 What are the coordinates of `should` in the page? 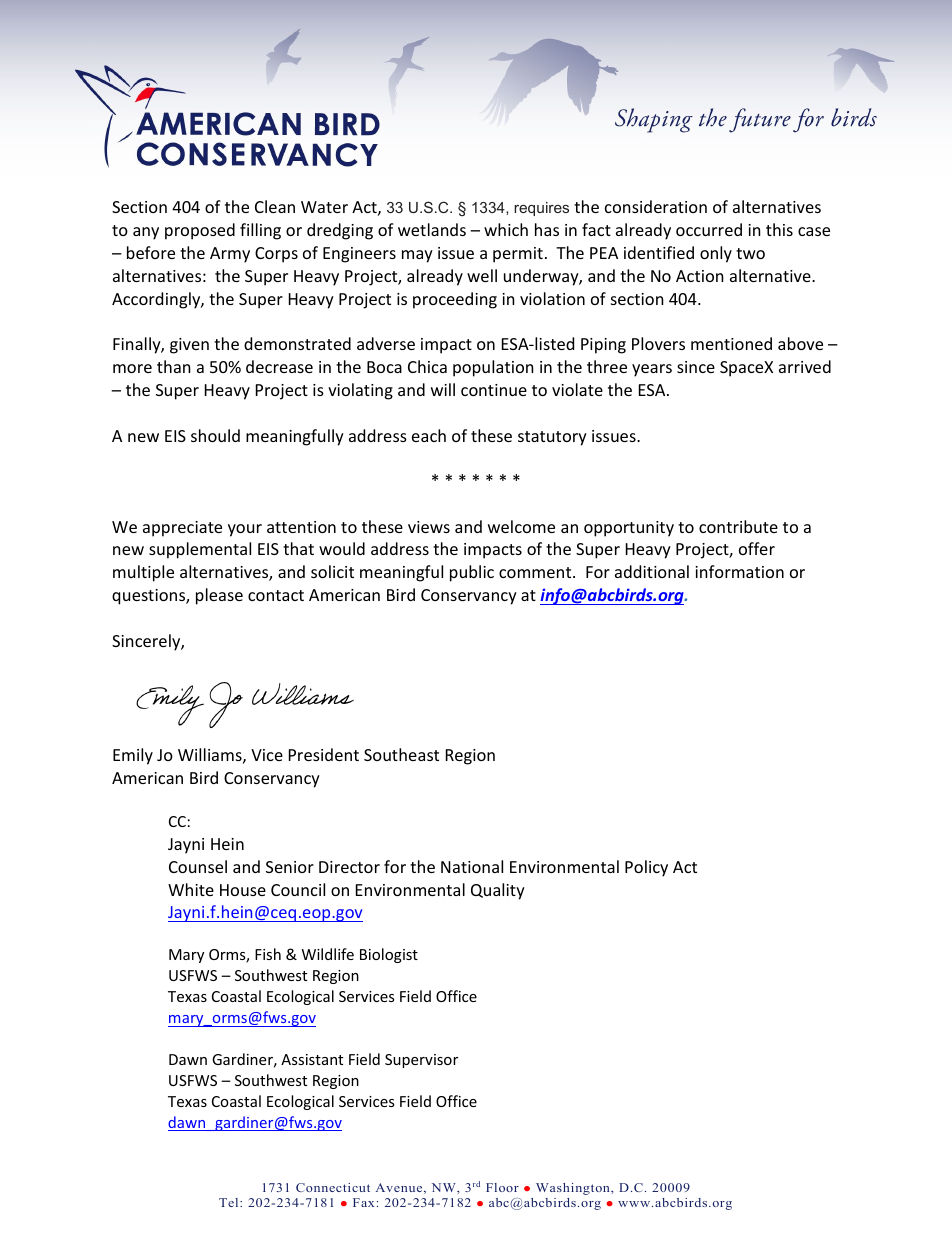 It's located at (215, 435).
